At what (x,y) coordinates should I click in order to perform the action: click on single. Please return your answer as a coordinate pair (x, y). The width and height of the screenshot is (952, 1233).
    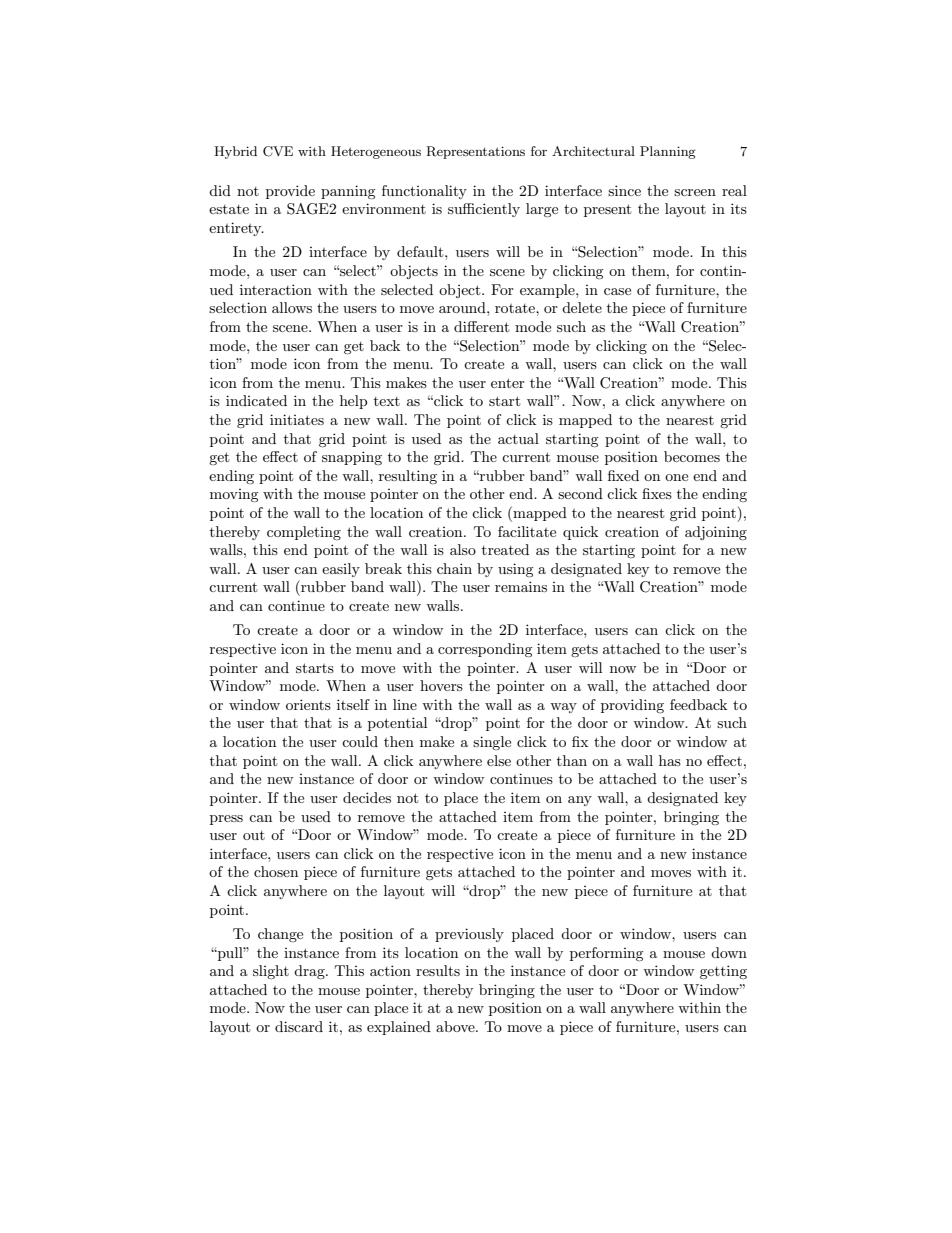
    Looking at the image, I should click on (492, 743).
